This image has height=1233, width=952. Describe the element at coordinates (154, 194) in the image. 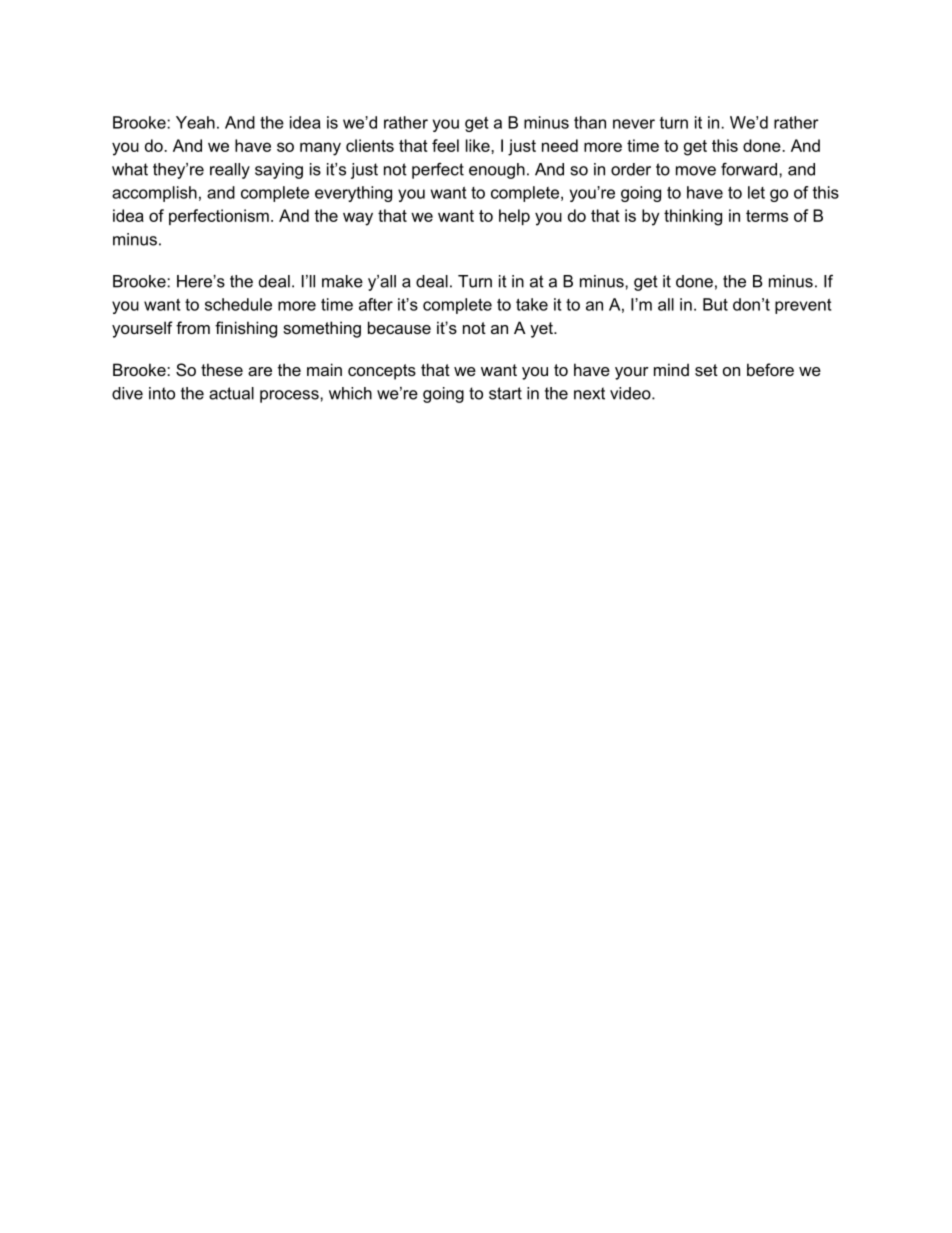

I see `accomplish` at that location.
